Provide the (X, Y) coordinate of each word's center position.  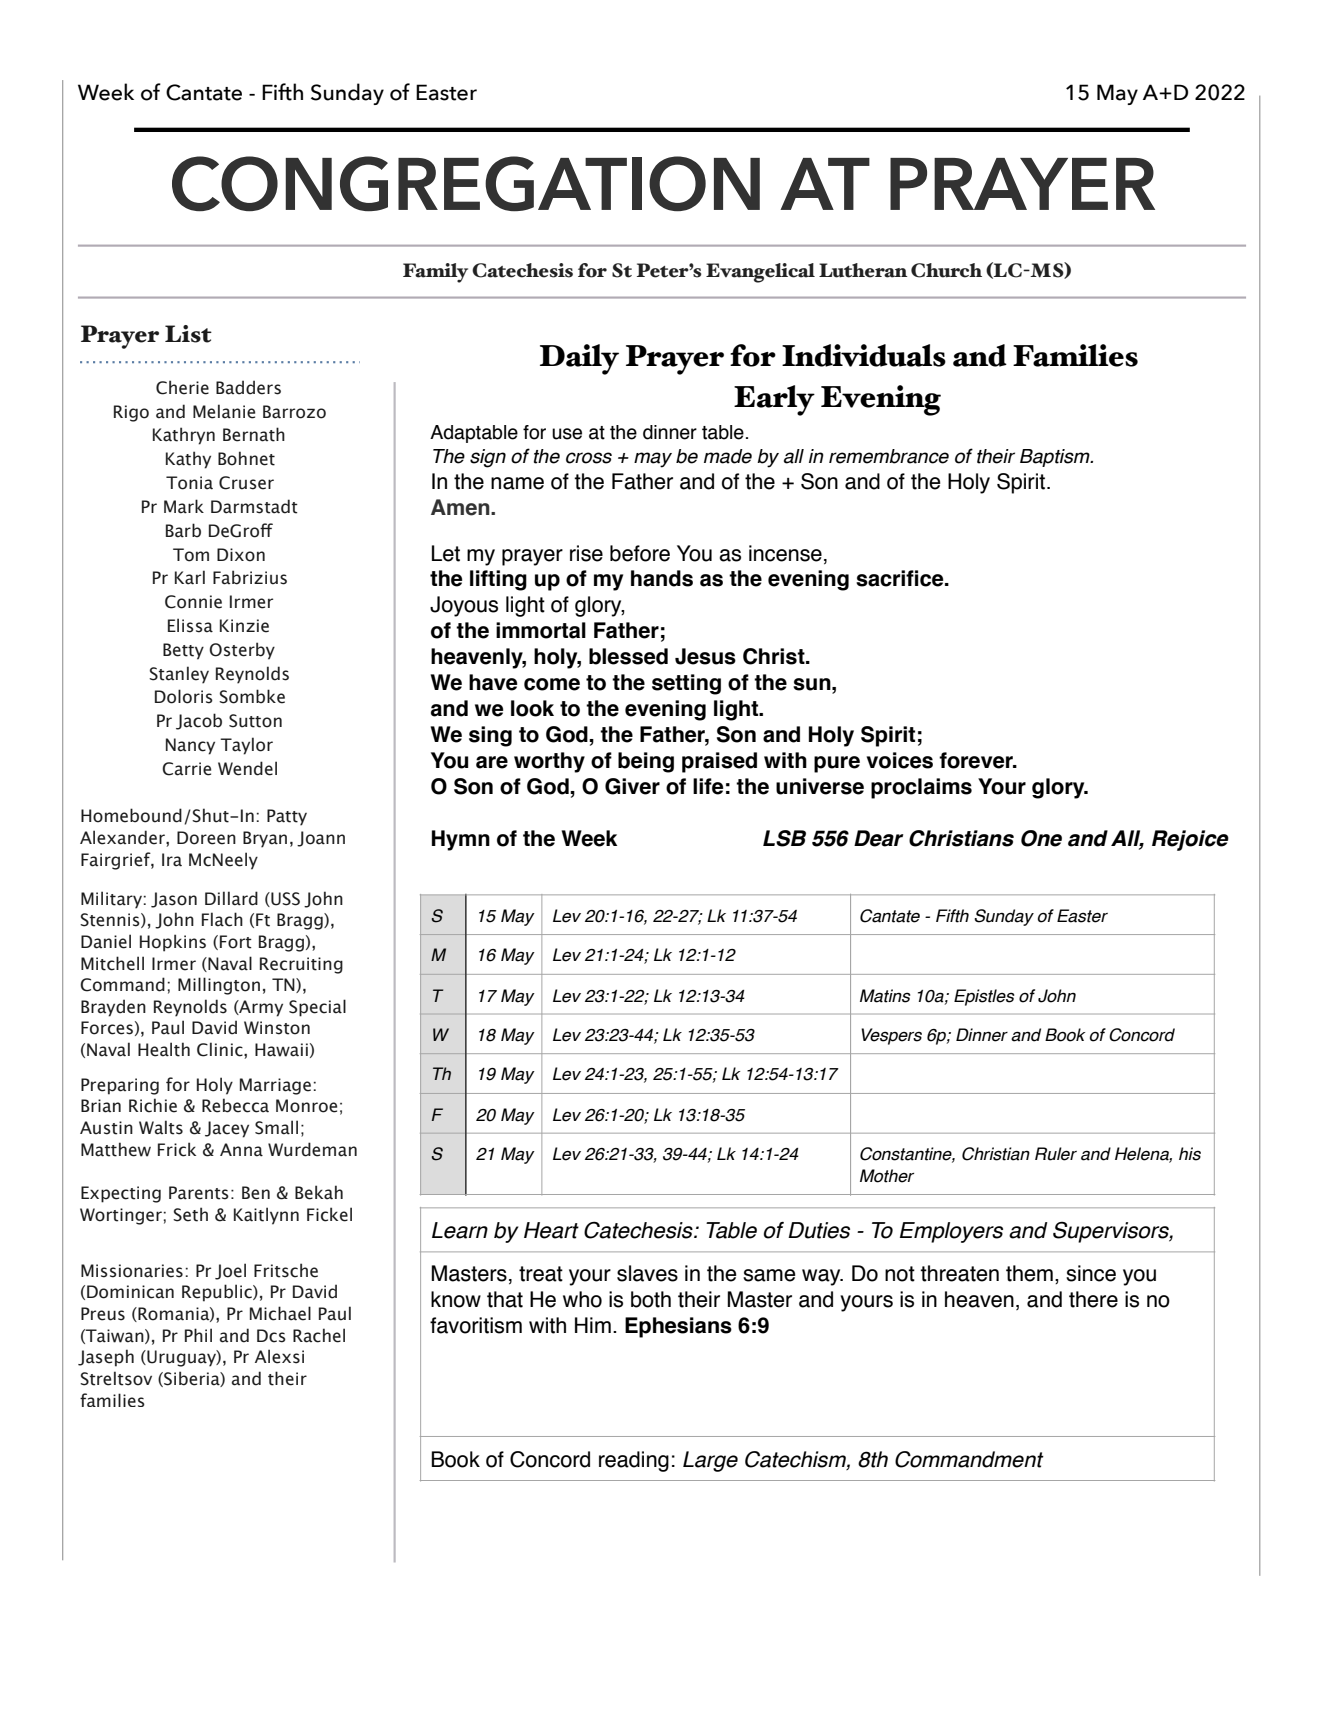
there (1093, 1299)
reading (634, 1461)
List (188, 334)
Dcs (271, 1336)
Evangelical (760, 273)
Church (946, 270)
